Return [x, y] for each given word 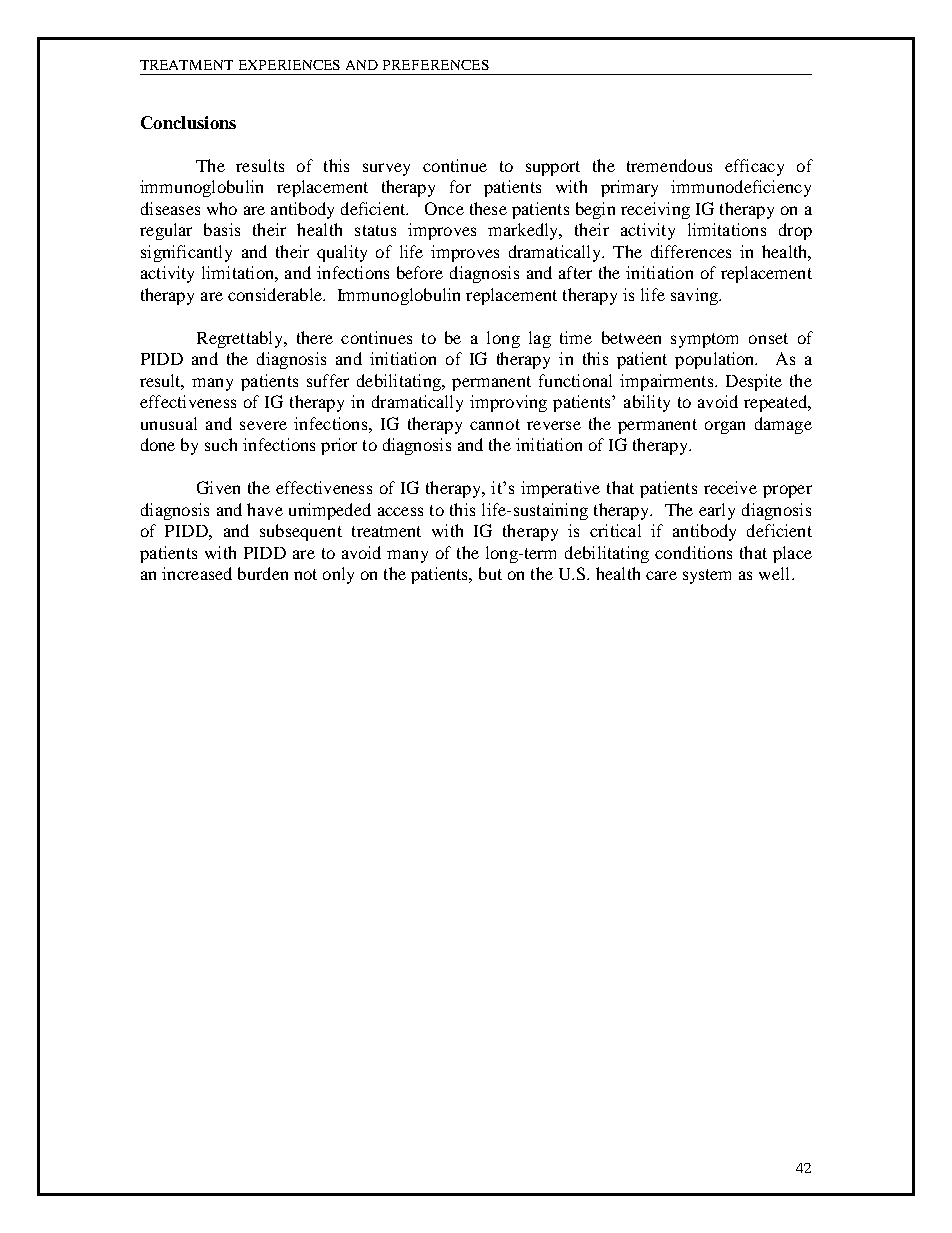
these [488, 208]
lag [540, 339]
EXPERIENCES [289, 65]
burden [263, 573]
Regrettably [241, 339]
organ [725, 427]
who [222, 208]
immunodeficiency [741, 188]
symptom [704, 340]
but [490, 573]
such [221, 444]
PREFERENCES [436, 65]
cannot [495, 424]
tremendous [669, 165]
